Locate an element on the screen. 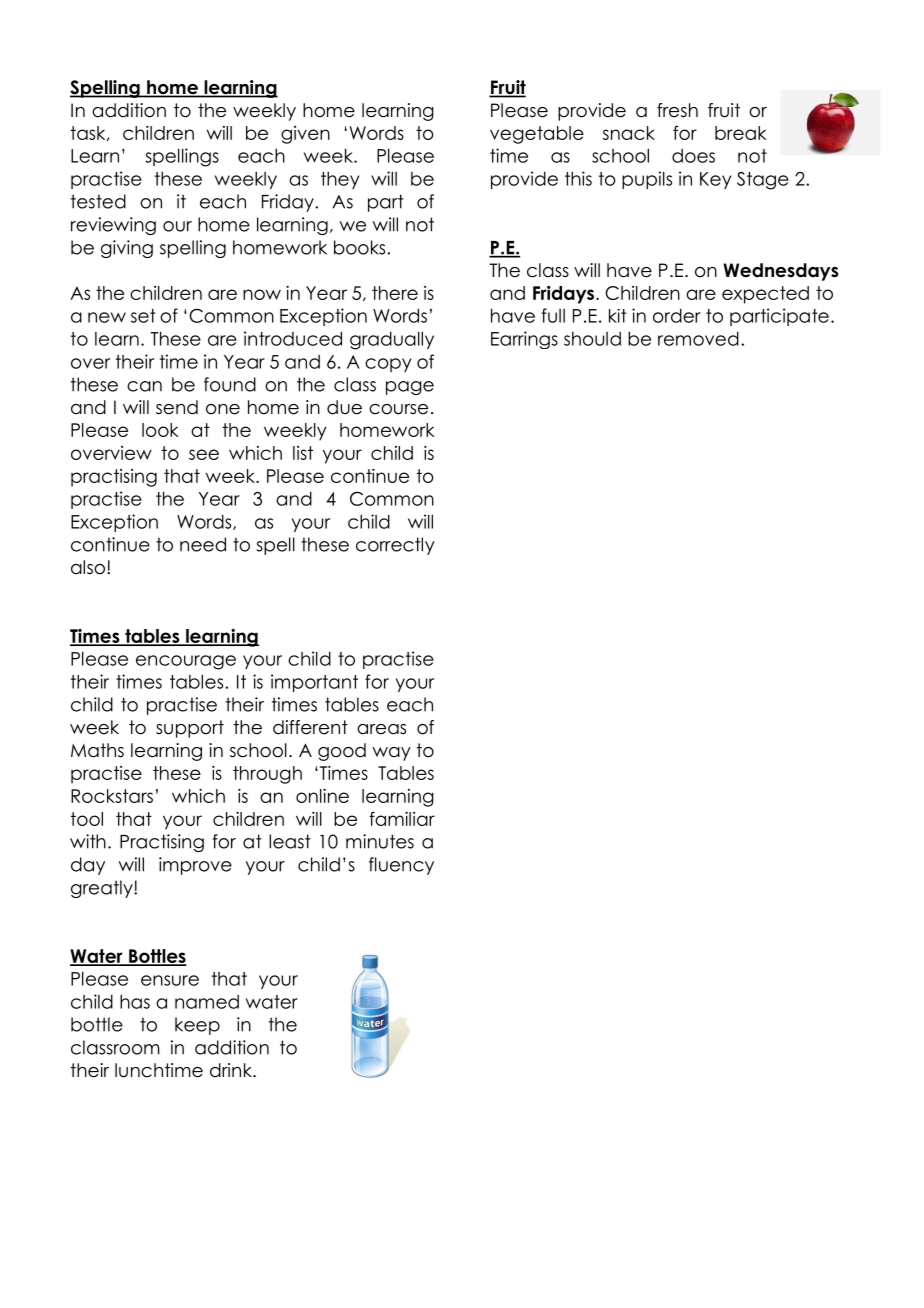  page is located at coordinates (410, 388).
